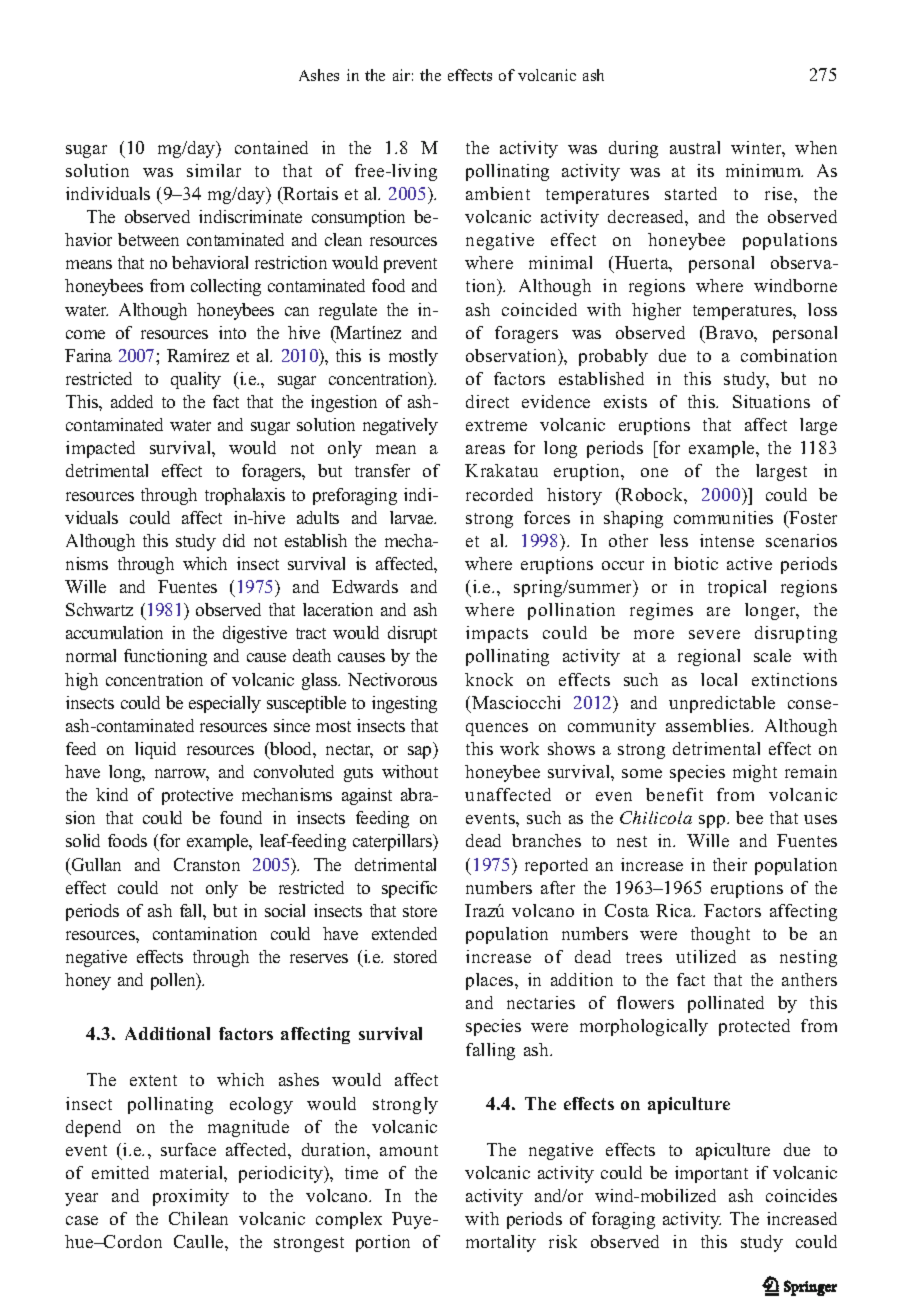 This screenshot has width=904, height=1316. Describe the element at coordinates (214, 170) in the screenshot. I see `similar` at that location.
